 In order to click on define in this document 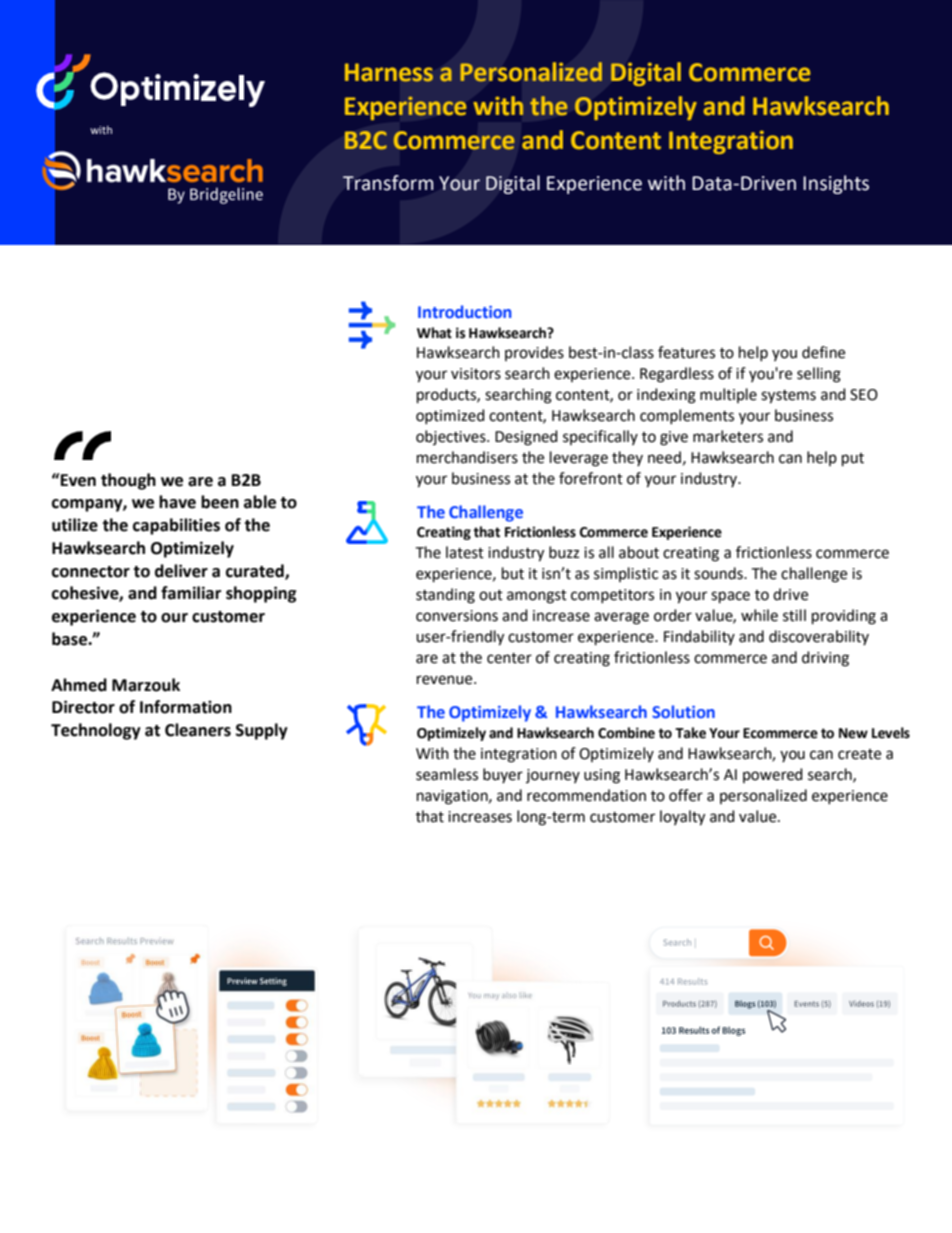, I will do `click(823, 352)`.
